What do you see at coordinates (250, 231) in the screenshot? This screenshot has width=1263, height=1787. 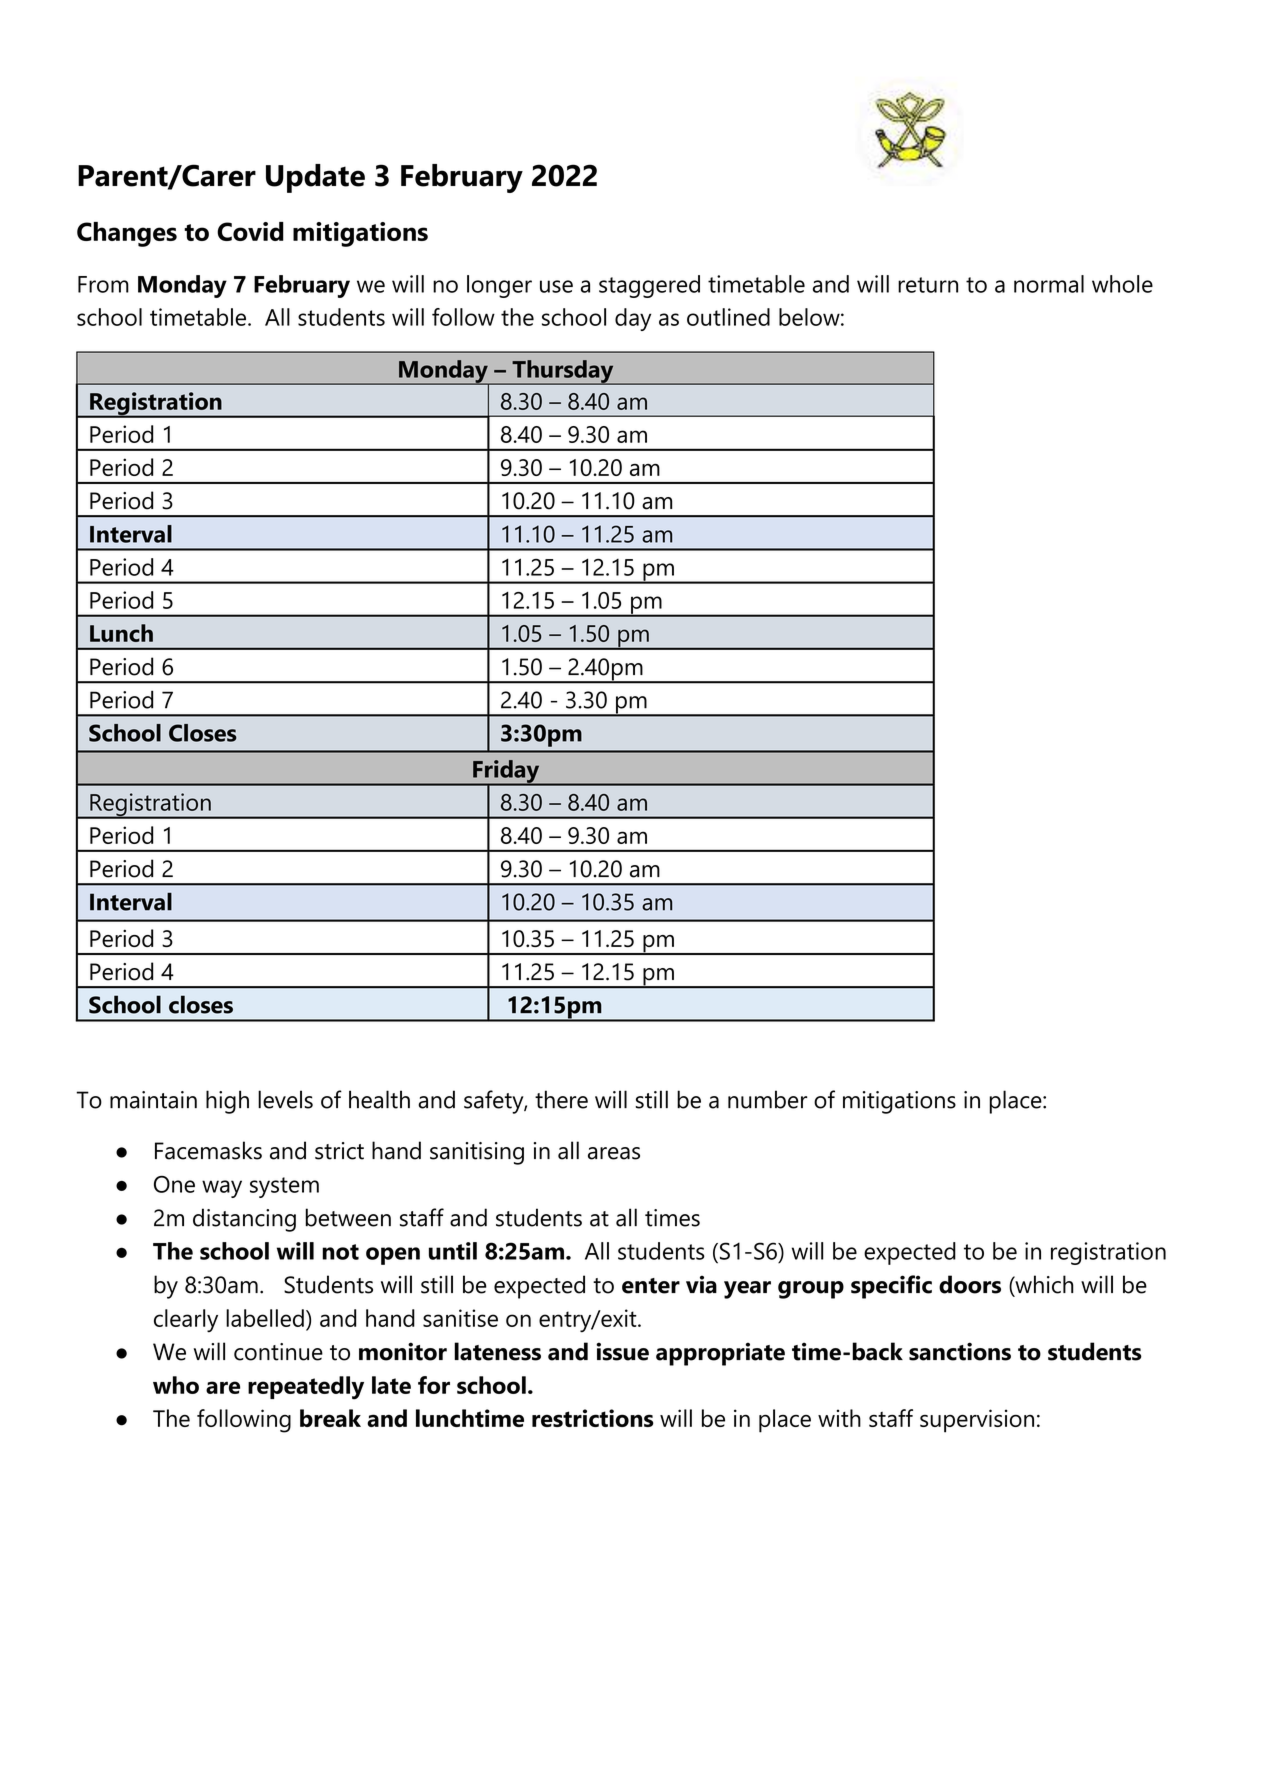 I see `Covid` at bounding box center [250, 231].
